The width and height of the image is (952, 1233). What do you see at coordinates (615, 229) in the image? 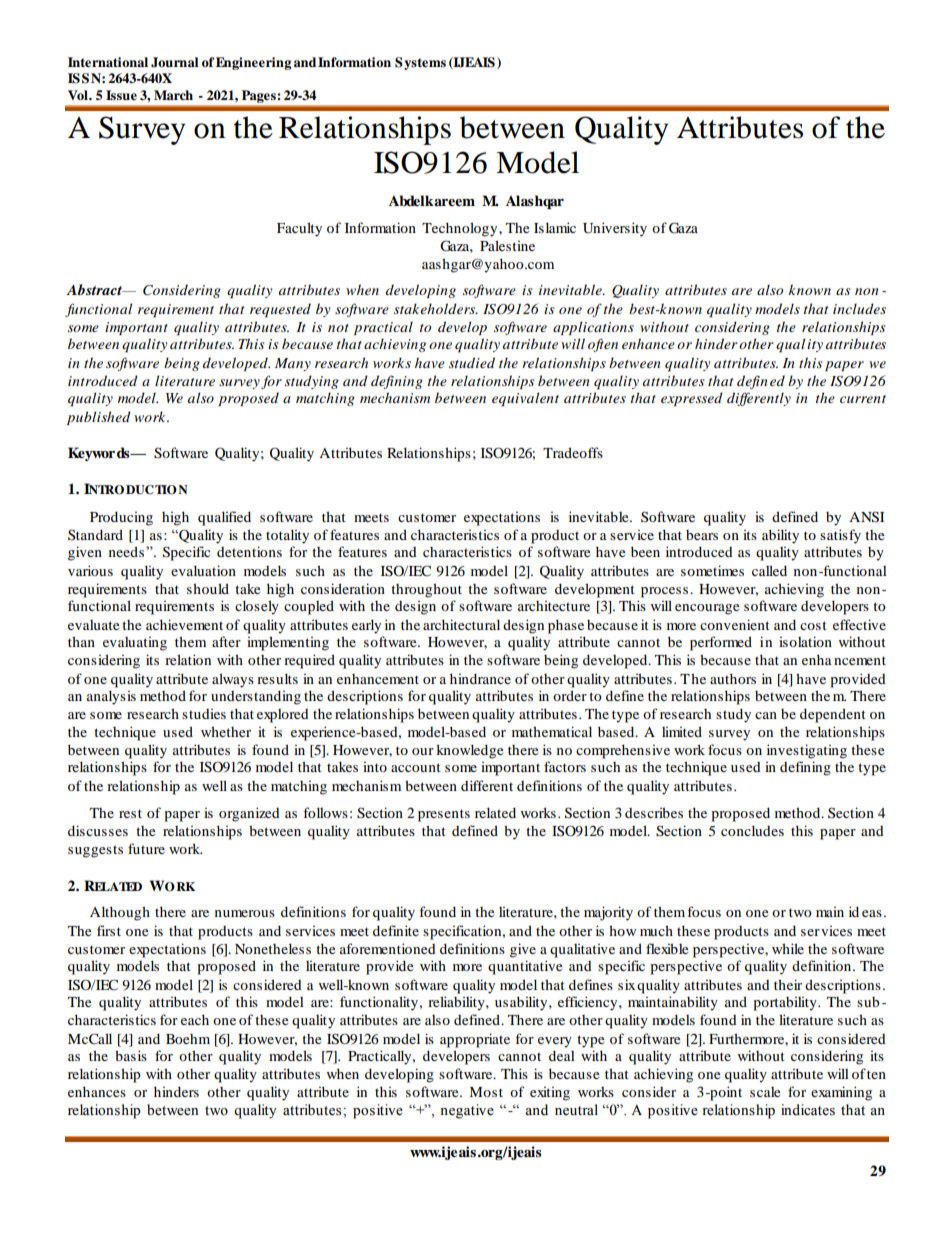
I see `University` at bounding box center [615, 229].
